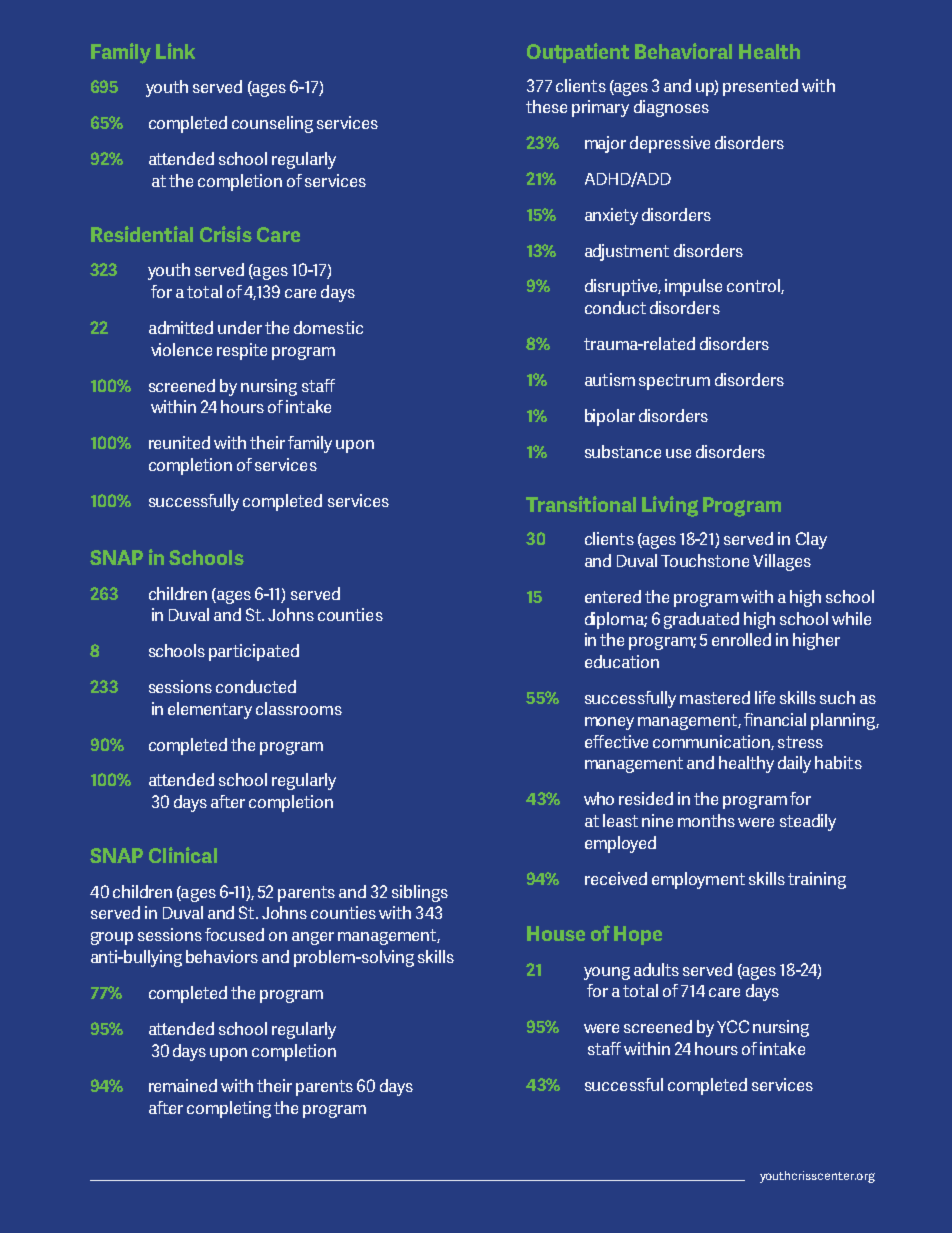 This screenshot has width=952, height=1233. I want to click on remained, so click(183, 1085).
